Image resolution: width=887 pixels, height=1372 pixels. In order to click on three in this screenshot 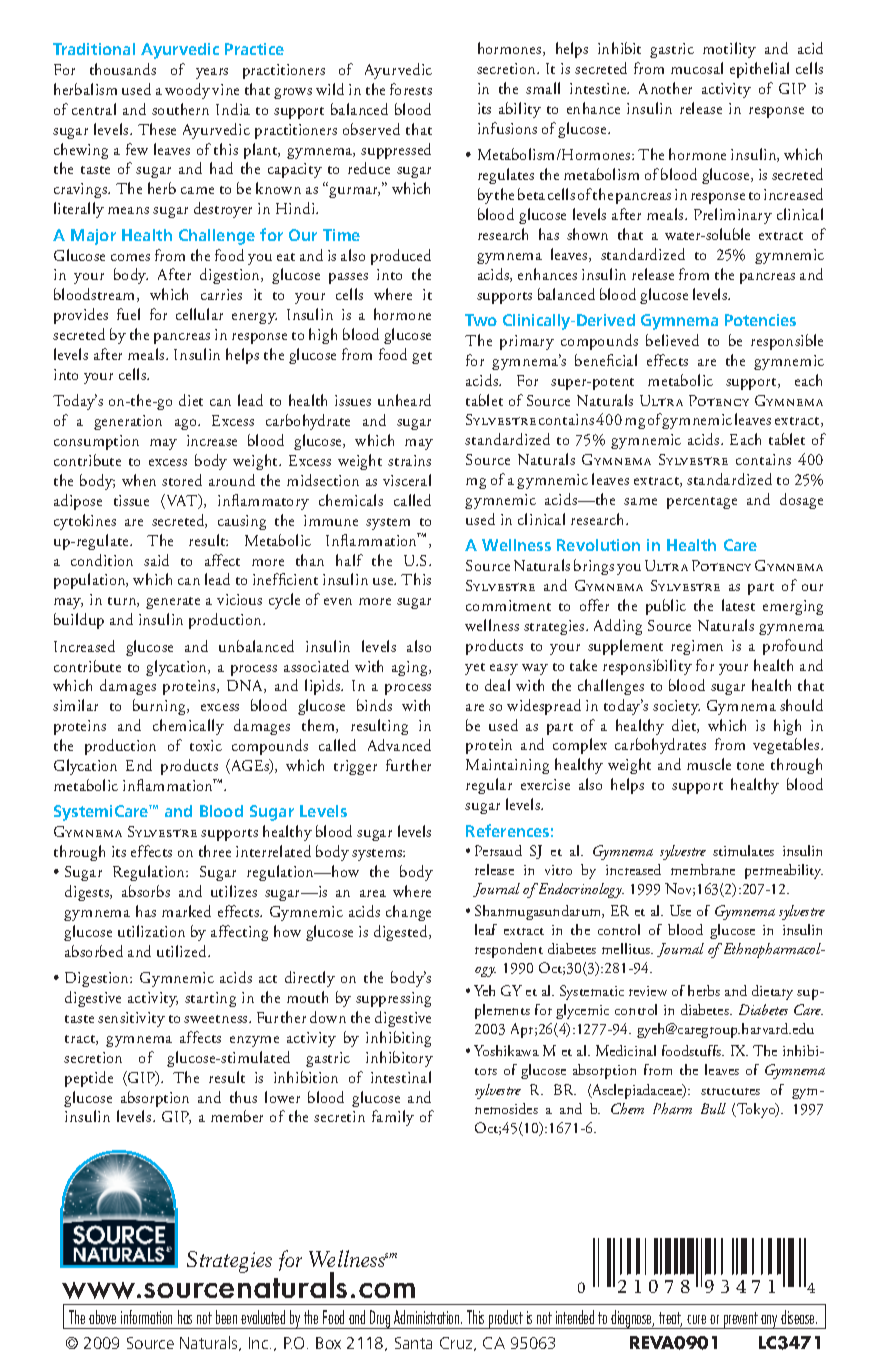, I will do `click(215, 851)`.
